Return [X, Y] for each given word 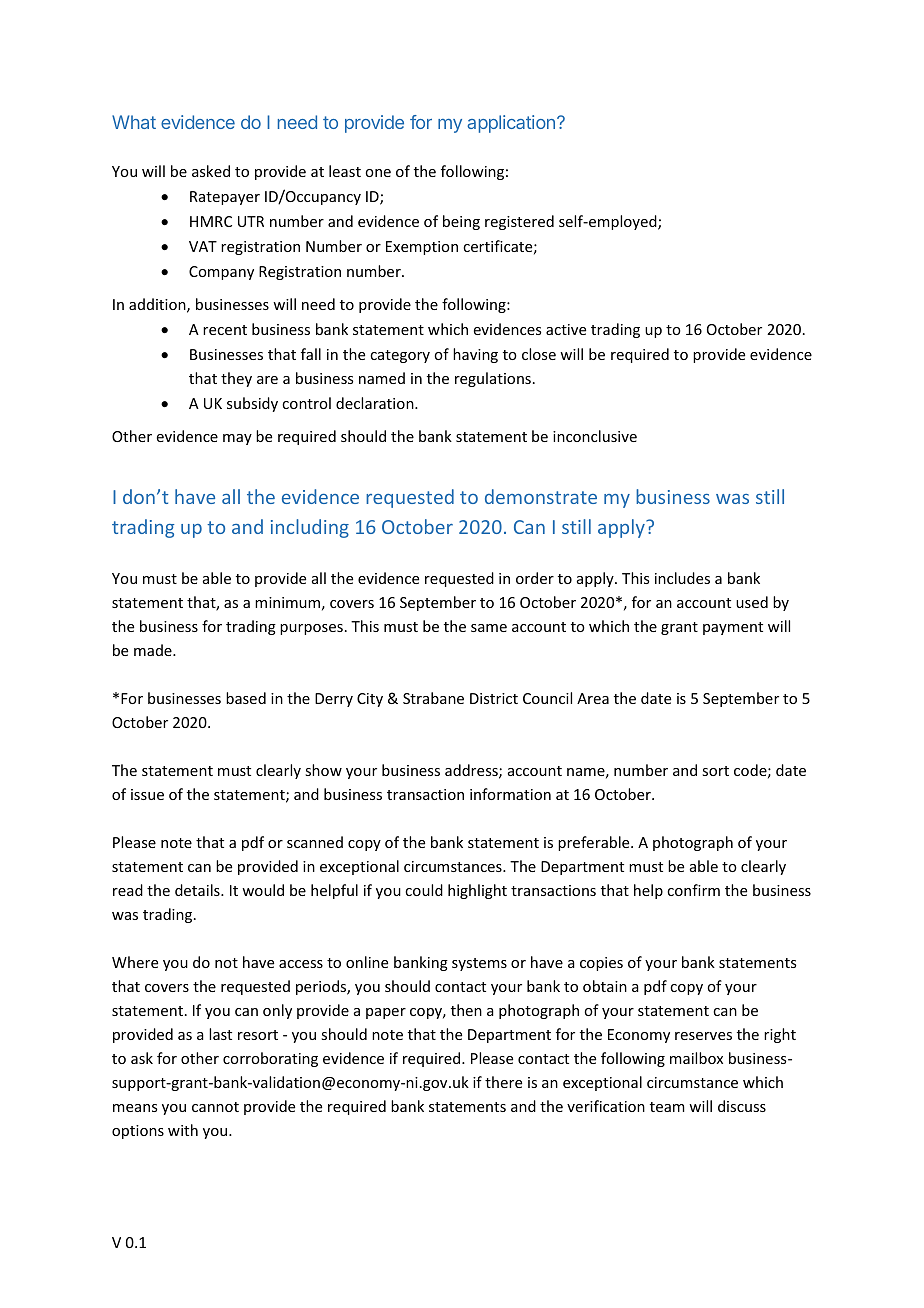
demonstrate [541, 496]
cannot [215, 1107]
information [510, 794]
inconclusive [595, 436]
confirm [693, 890]
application [511, 124]
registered [519, 222]
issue [147, 794]
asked [211, 171]
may [237, 439]
